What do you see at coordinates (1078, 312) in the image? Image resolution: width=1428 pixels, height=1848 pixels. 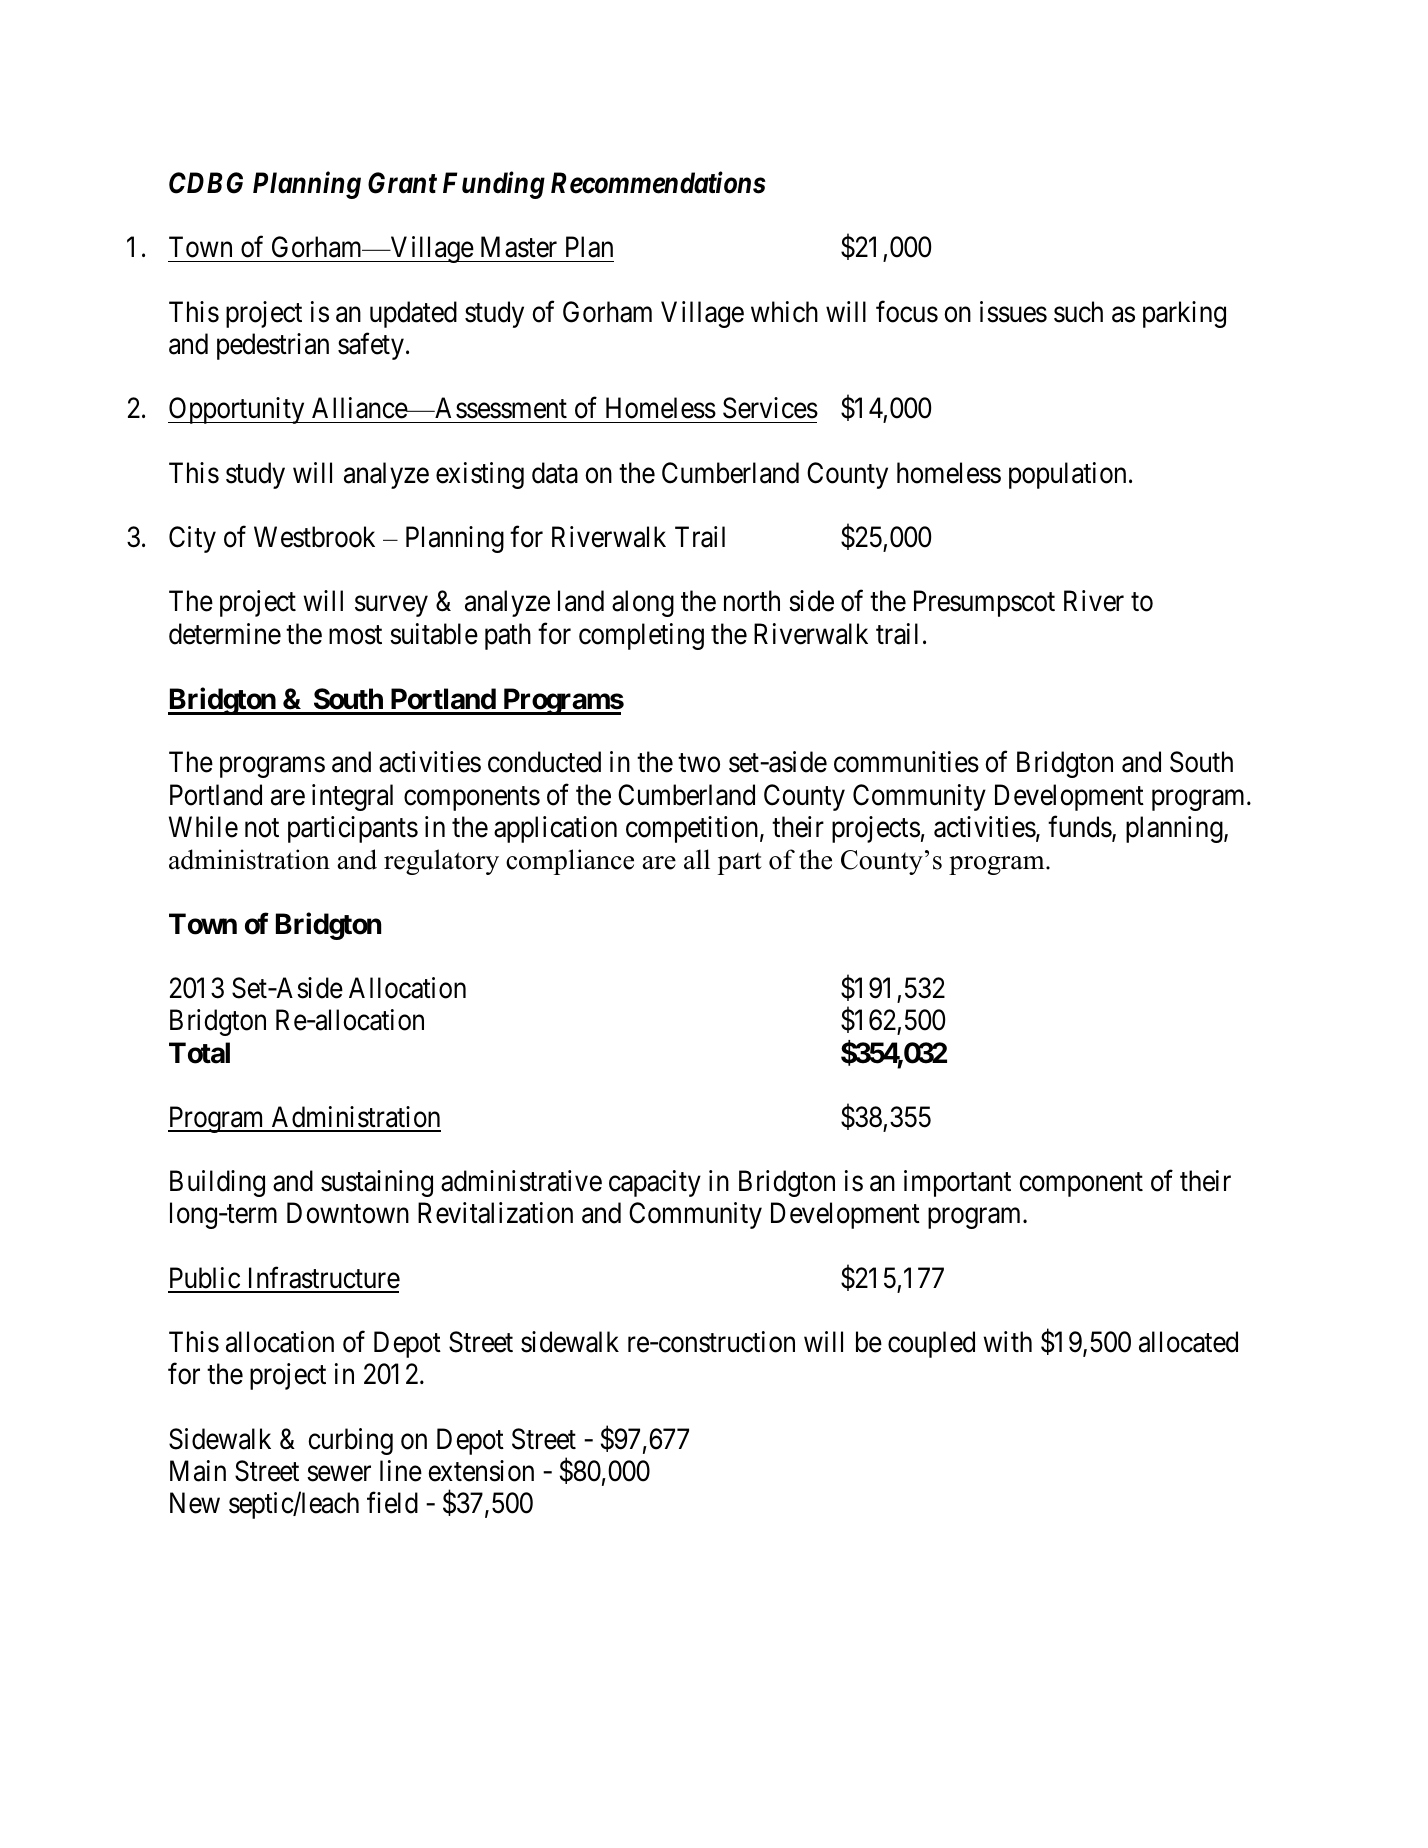 I see `such` at bounding box center [1078, 312].
